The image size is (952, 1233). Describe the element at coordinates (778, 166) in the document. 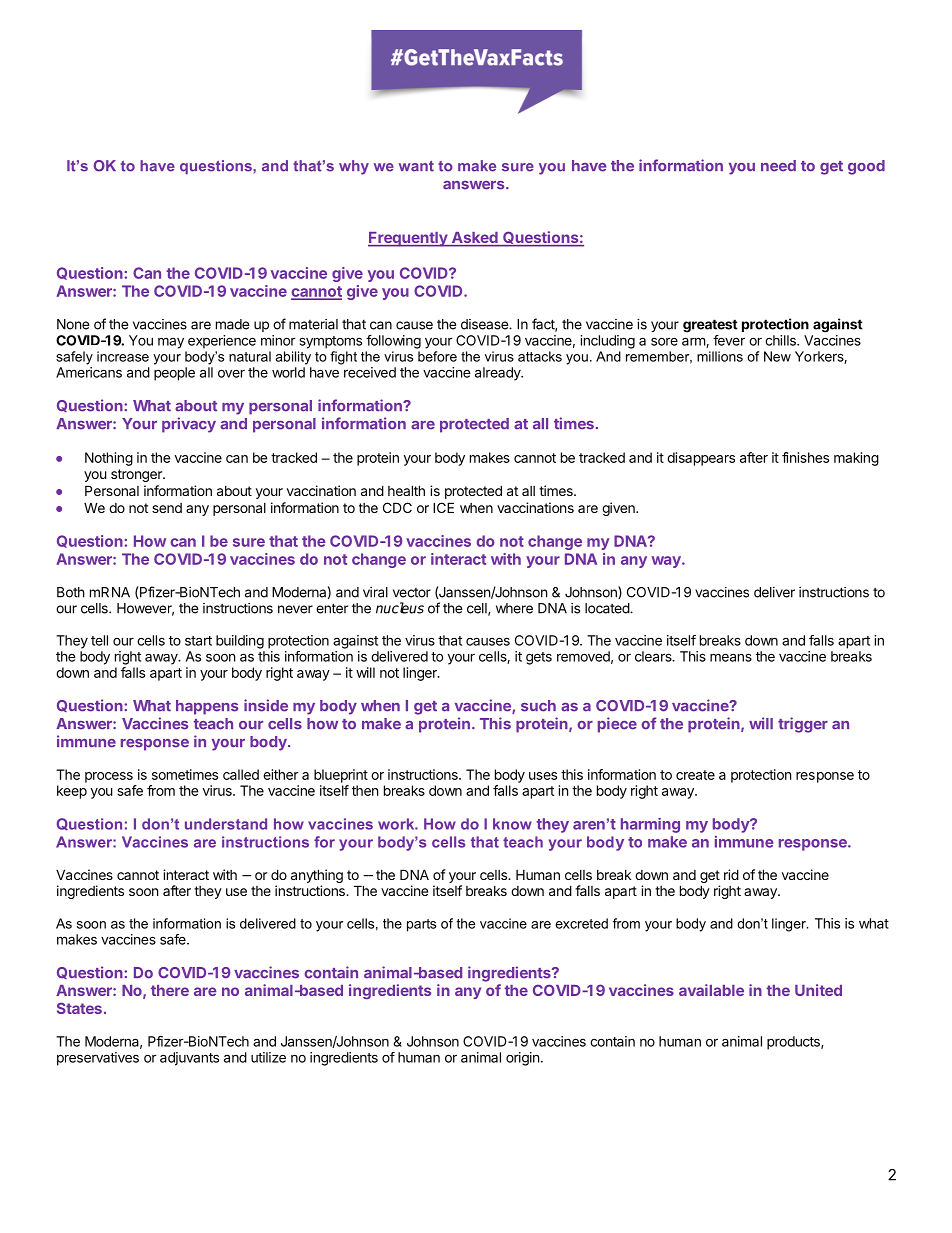

I see `need` at that location.
